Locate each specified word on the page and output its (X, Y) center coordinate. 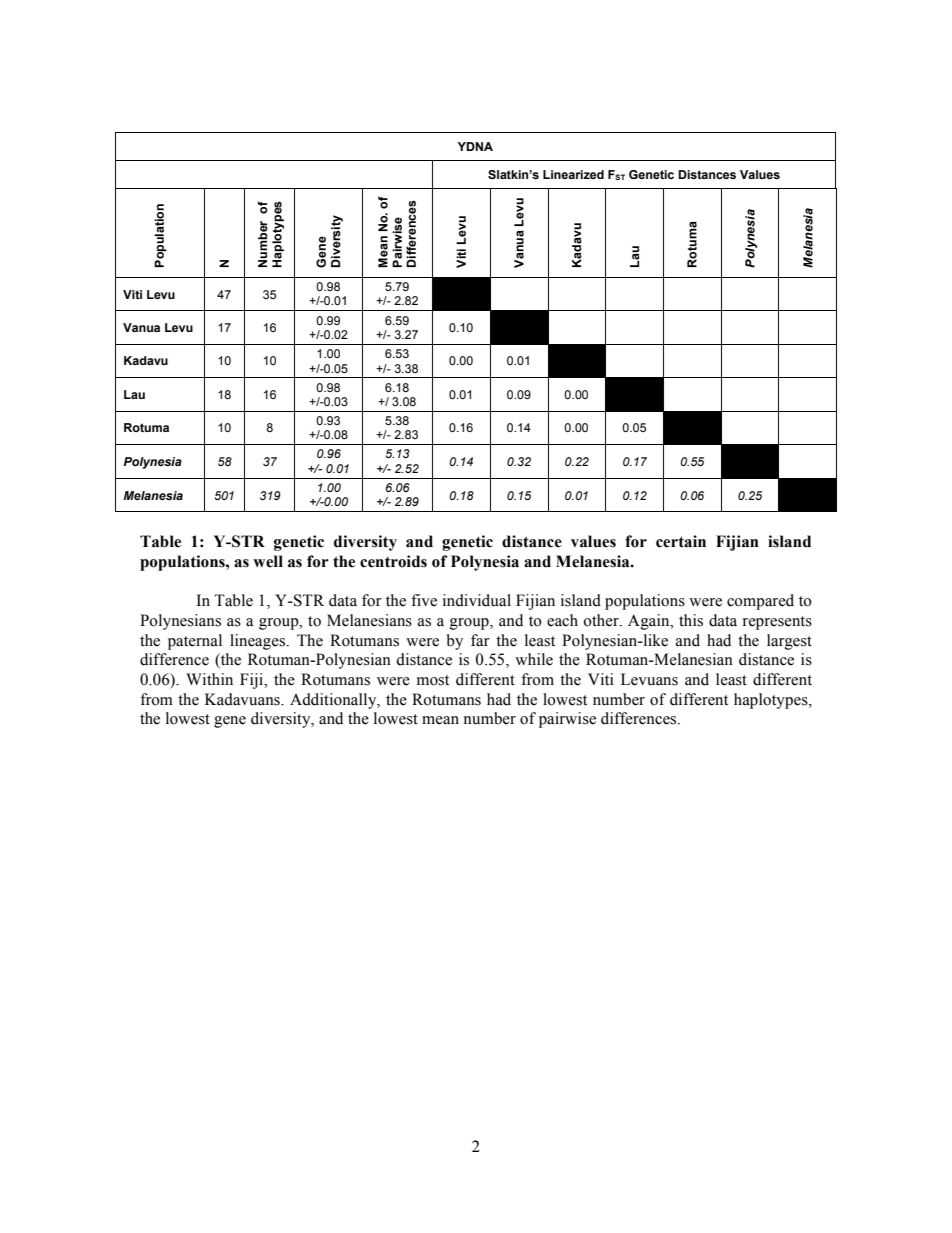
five (424, 600)
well (268, 561)
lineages (257, 642)
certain (681, 541)
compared (760, 602)
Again (650, 622)
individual (477, 600)
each (562, 620)
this (691, 620)
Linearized (573, 174)
